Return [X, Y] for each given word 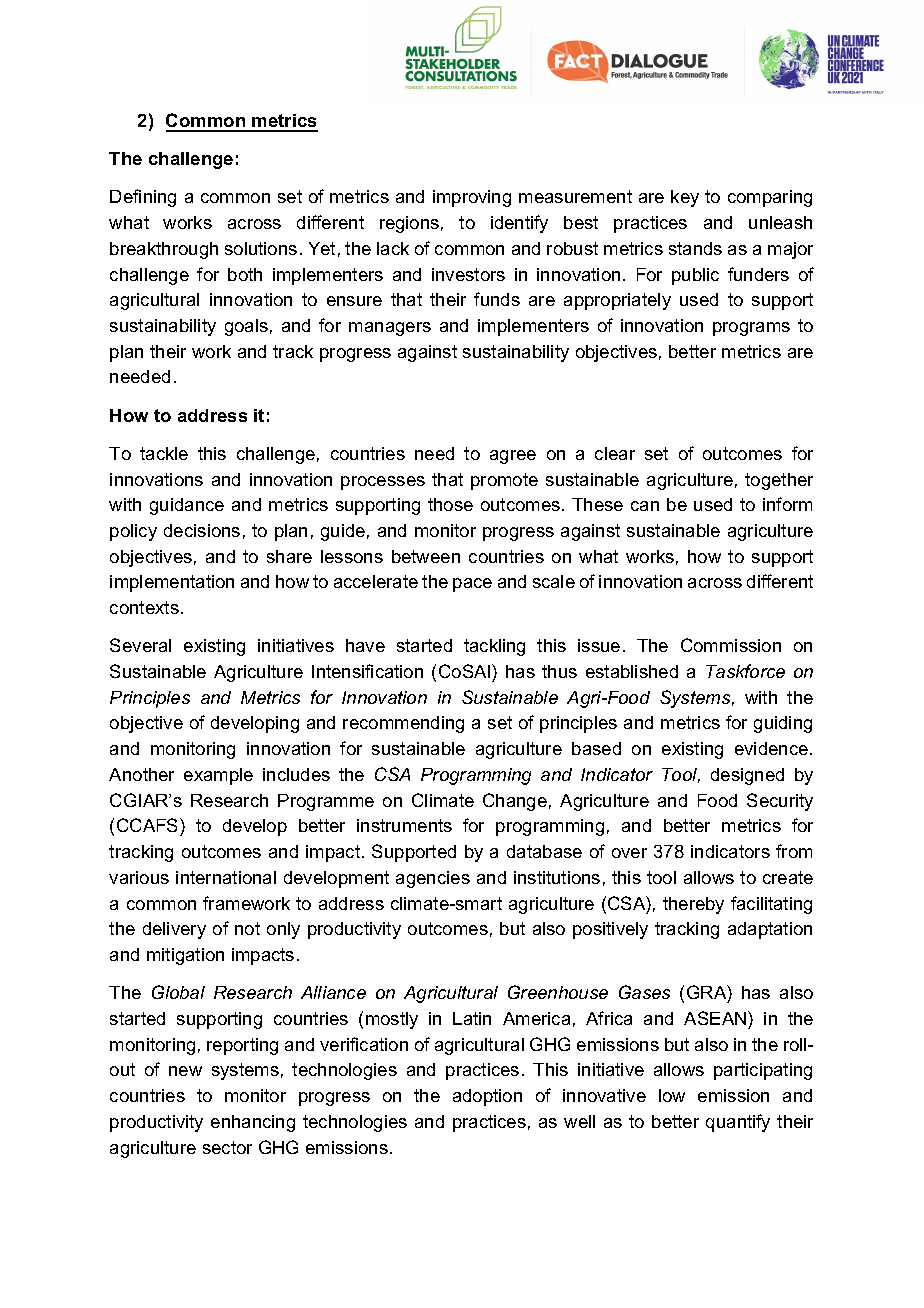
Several [140, 645]
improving [472, 198]
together [779, 481]
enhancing [253, 1123]
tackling [494, 647]
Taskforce [745, 671]
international [226, 877]
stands [695, 248]
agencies [433, 879]
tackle [164, 453]
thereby [693, 905]
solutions [261, 248]
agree [513, 457]
